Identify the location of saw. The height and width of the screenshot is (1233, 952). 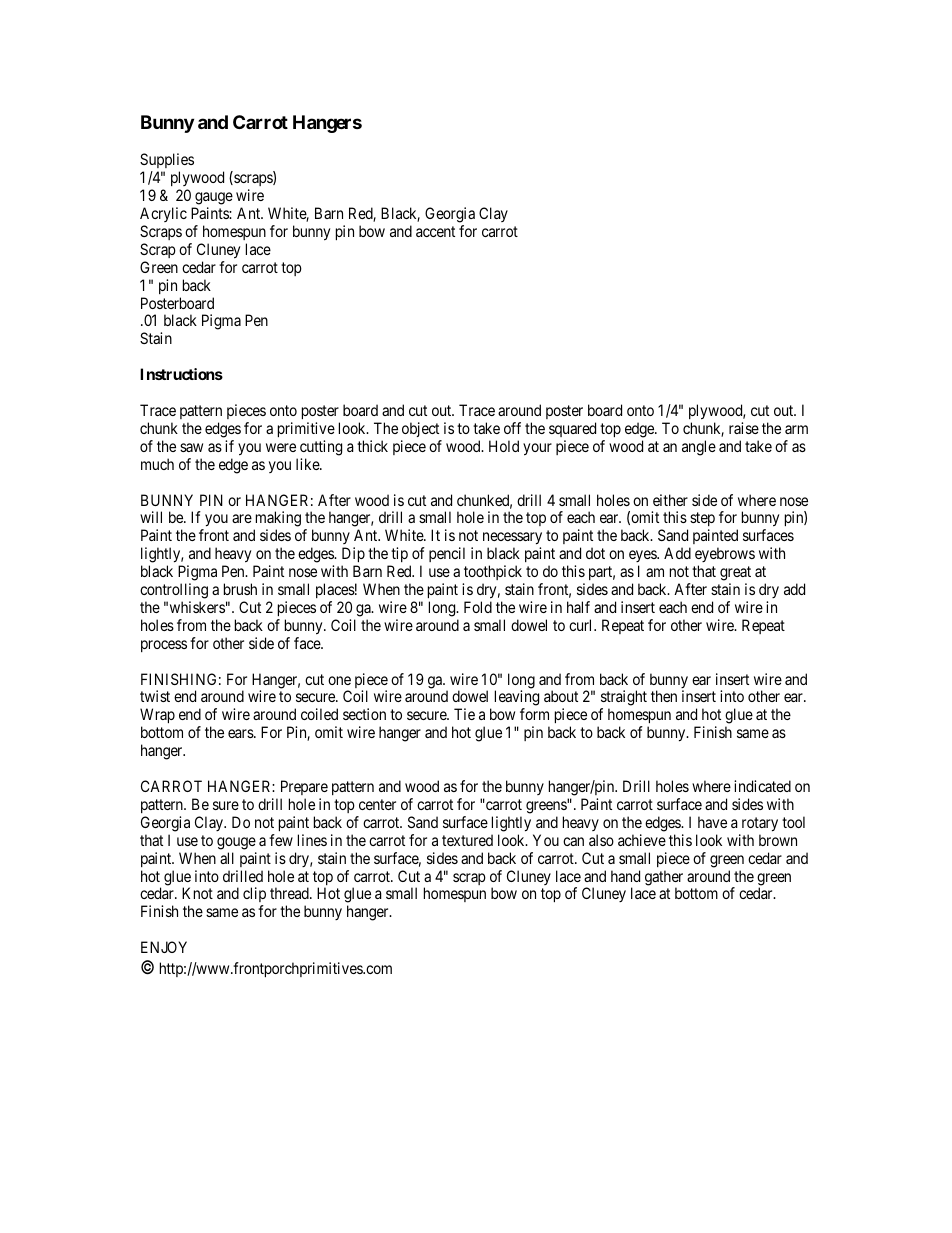
(191, 447).
